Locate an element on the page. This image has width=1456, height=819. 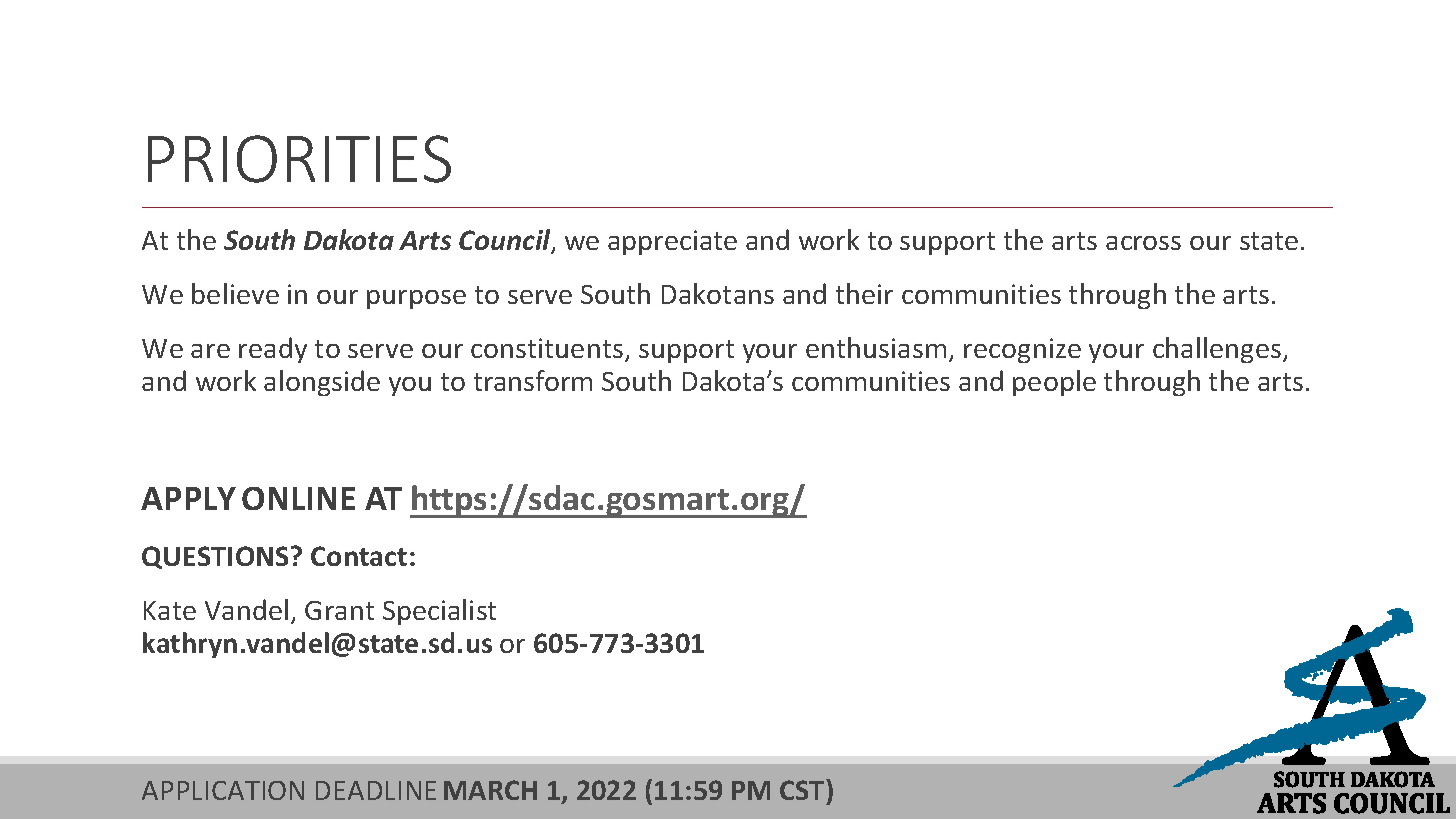
across is located at coordinates (1143, 243).
